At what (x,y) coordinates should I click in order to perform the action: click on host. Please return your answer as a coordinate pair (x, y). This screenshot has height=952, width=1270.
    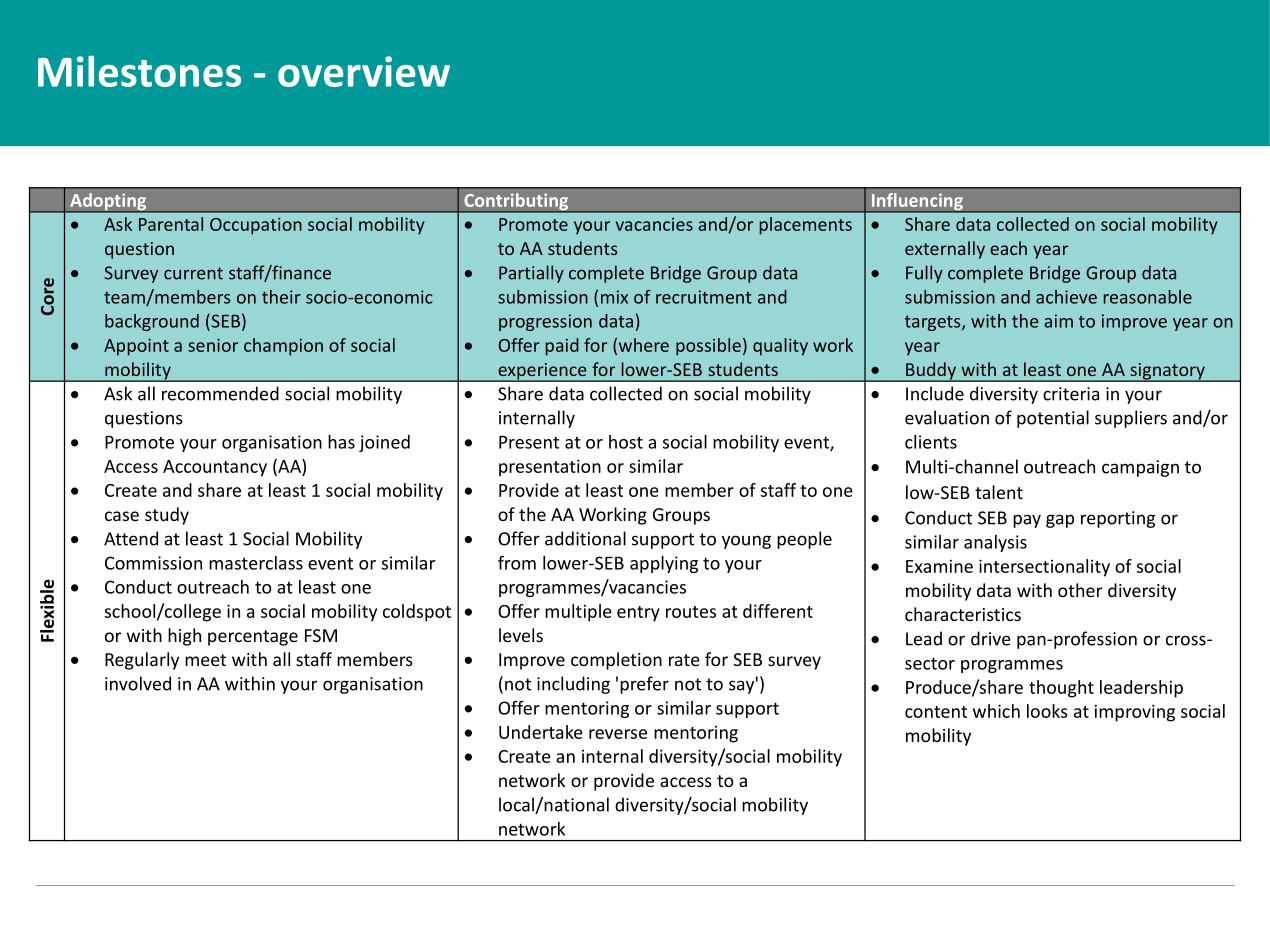
    Looking at the image, I should click on (626, 442).
